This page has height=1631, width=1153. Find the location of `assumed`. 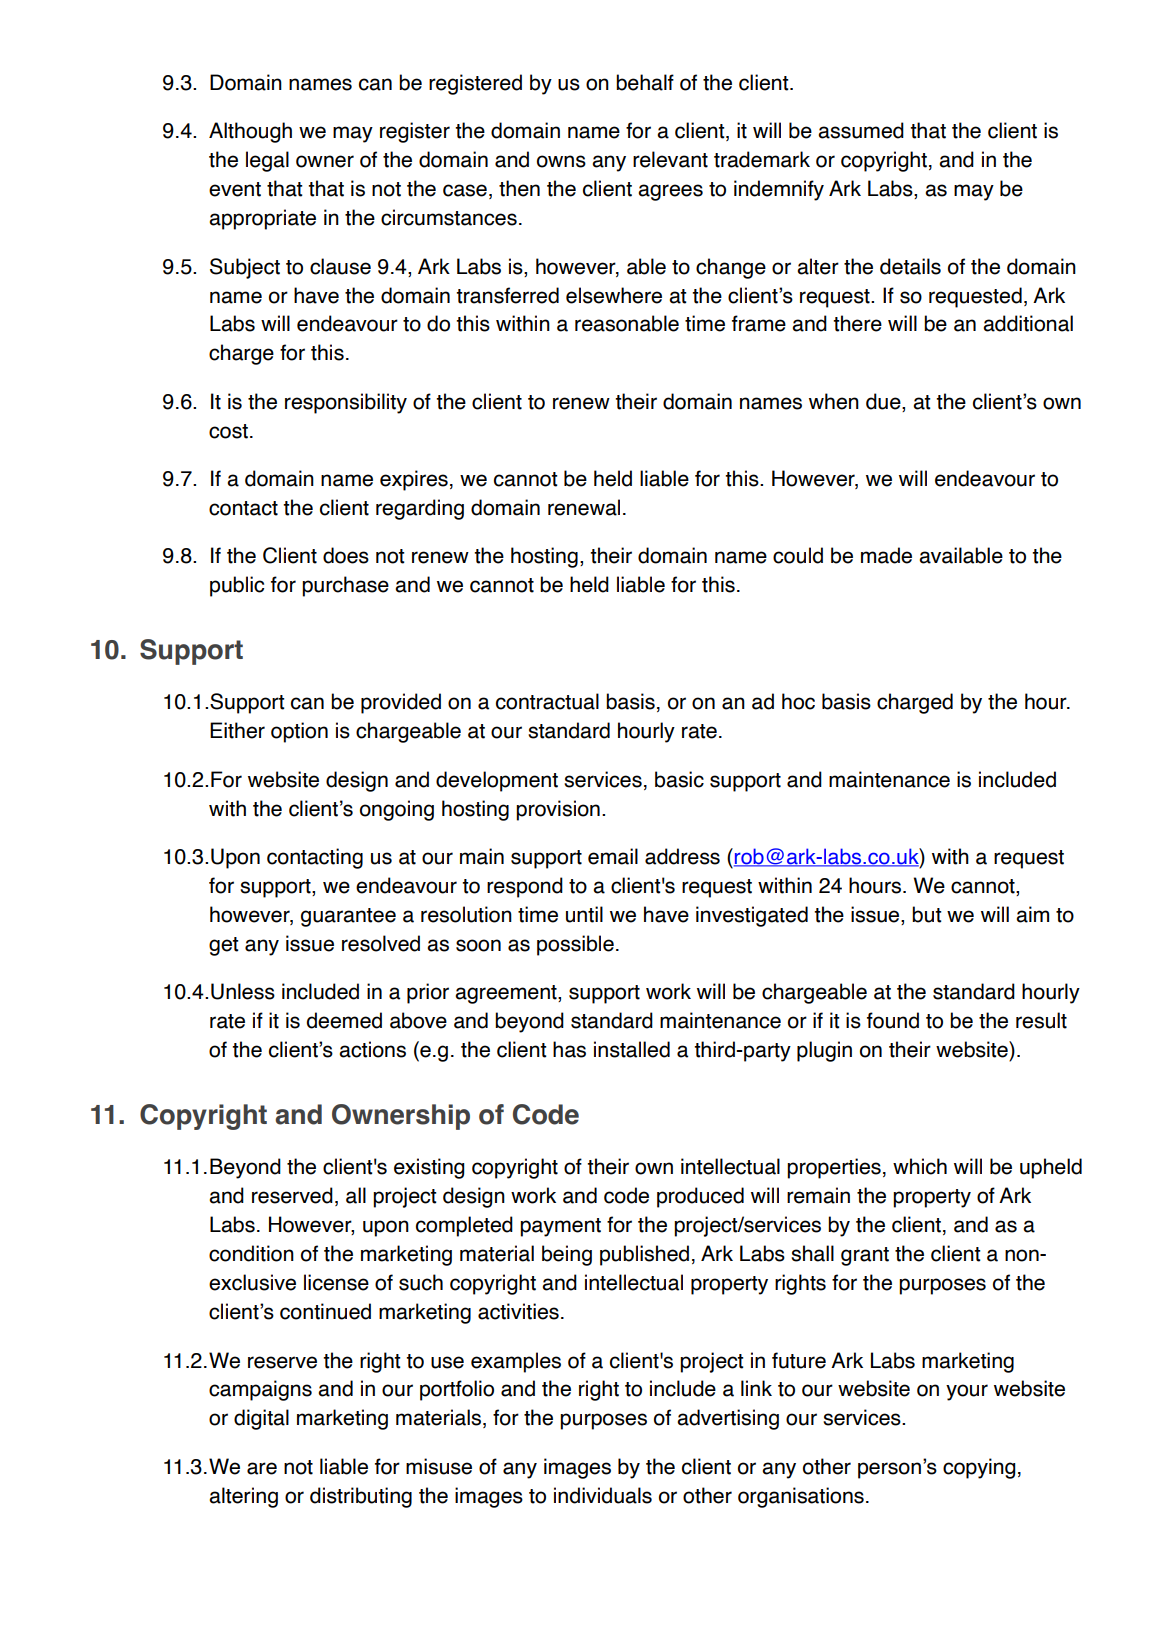

assumed is located at coordinates (861, 130).
